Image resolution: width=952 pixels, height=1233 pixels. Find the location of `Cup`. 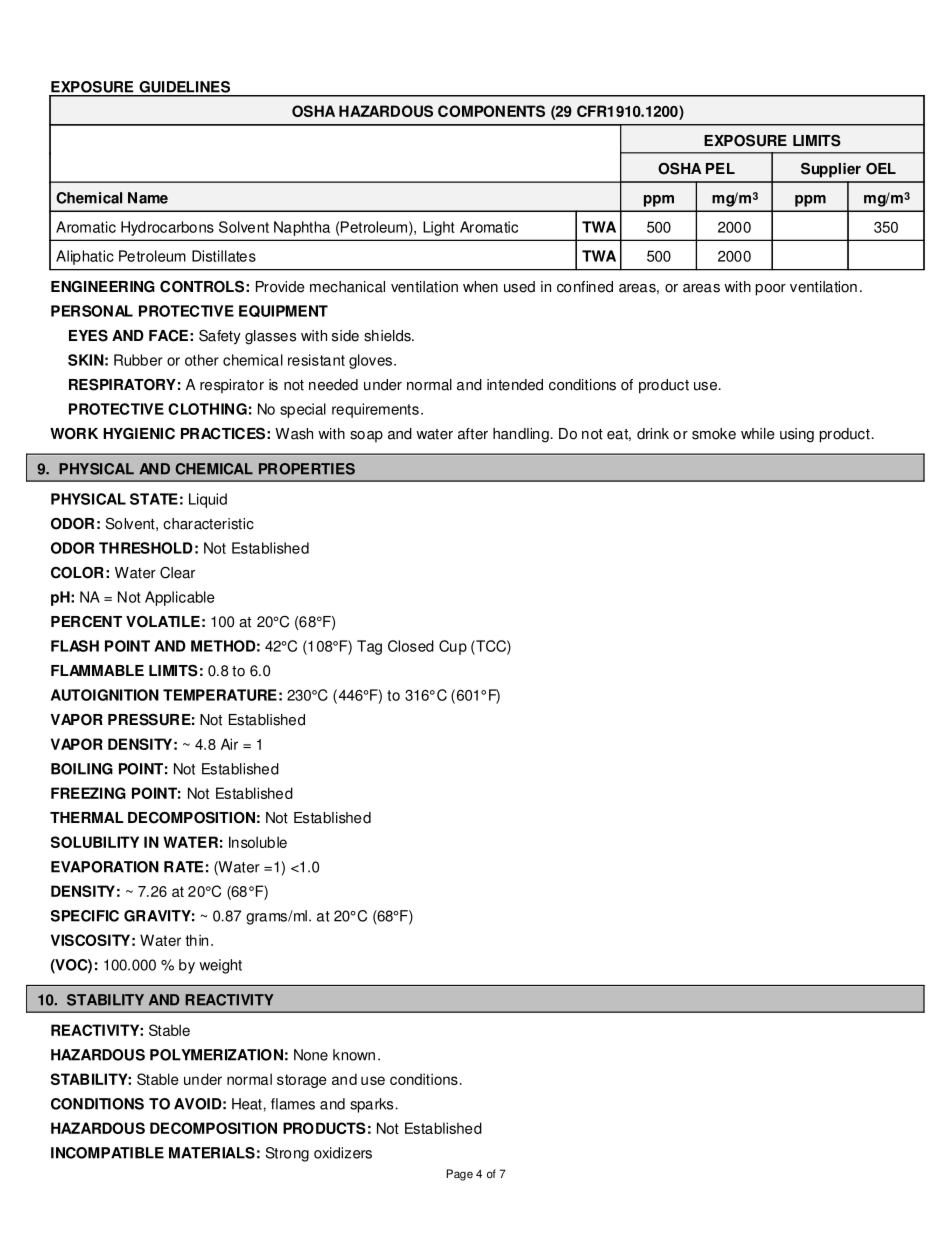

Cup is located at coordinates (453, 647).
